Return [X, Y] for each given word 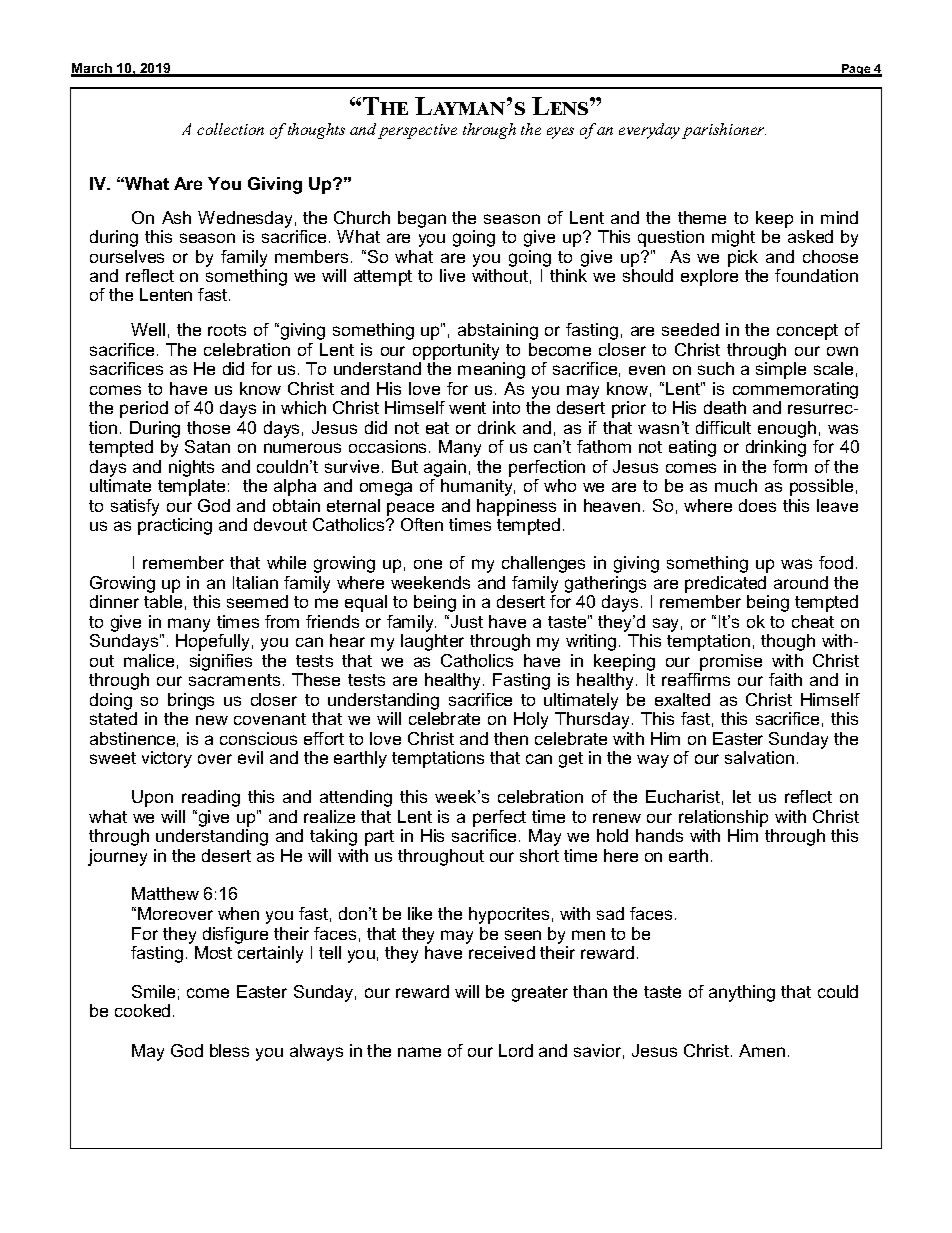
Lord [516, 1050]
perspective [417, 131]
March [93, 69]
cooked [142, 1010]
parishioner [724, 131]
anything [742, 993]
